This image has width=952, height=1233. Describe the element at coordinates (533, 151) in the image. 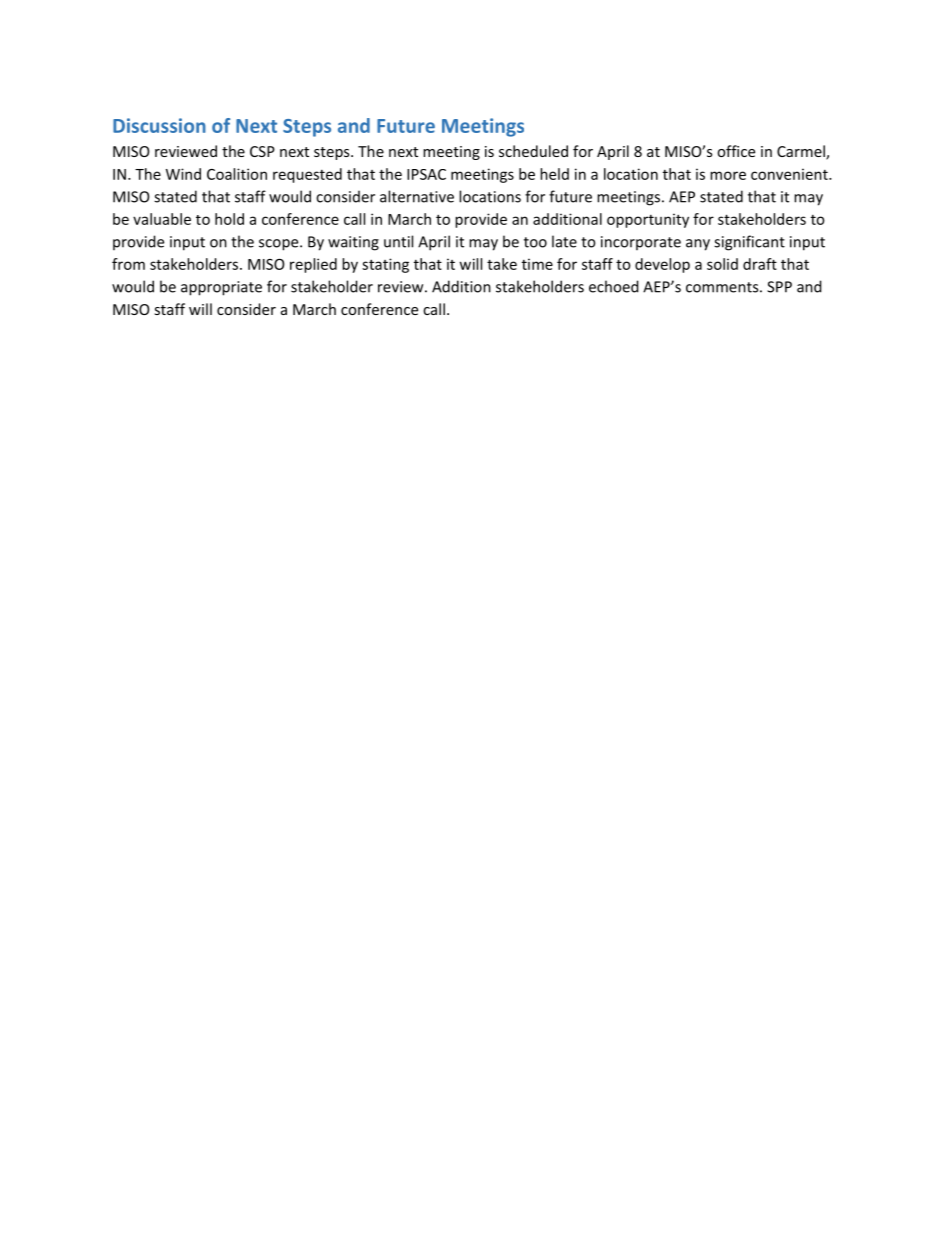

I see `scheduled` at that location.
